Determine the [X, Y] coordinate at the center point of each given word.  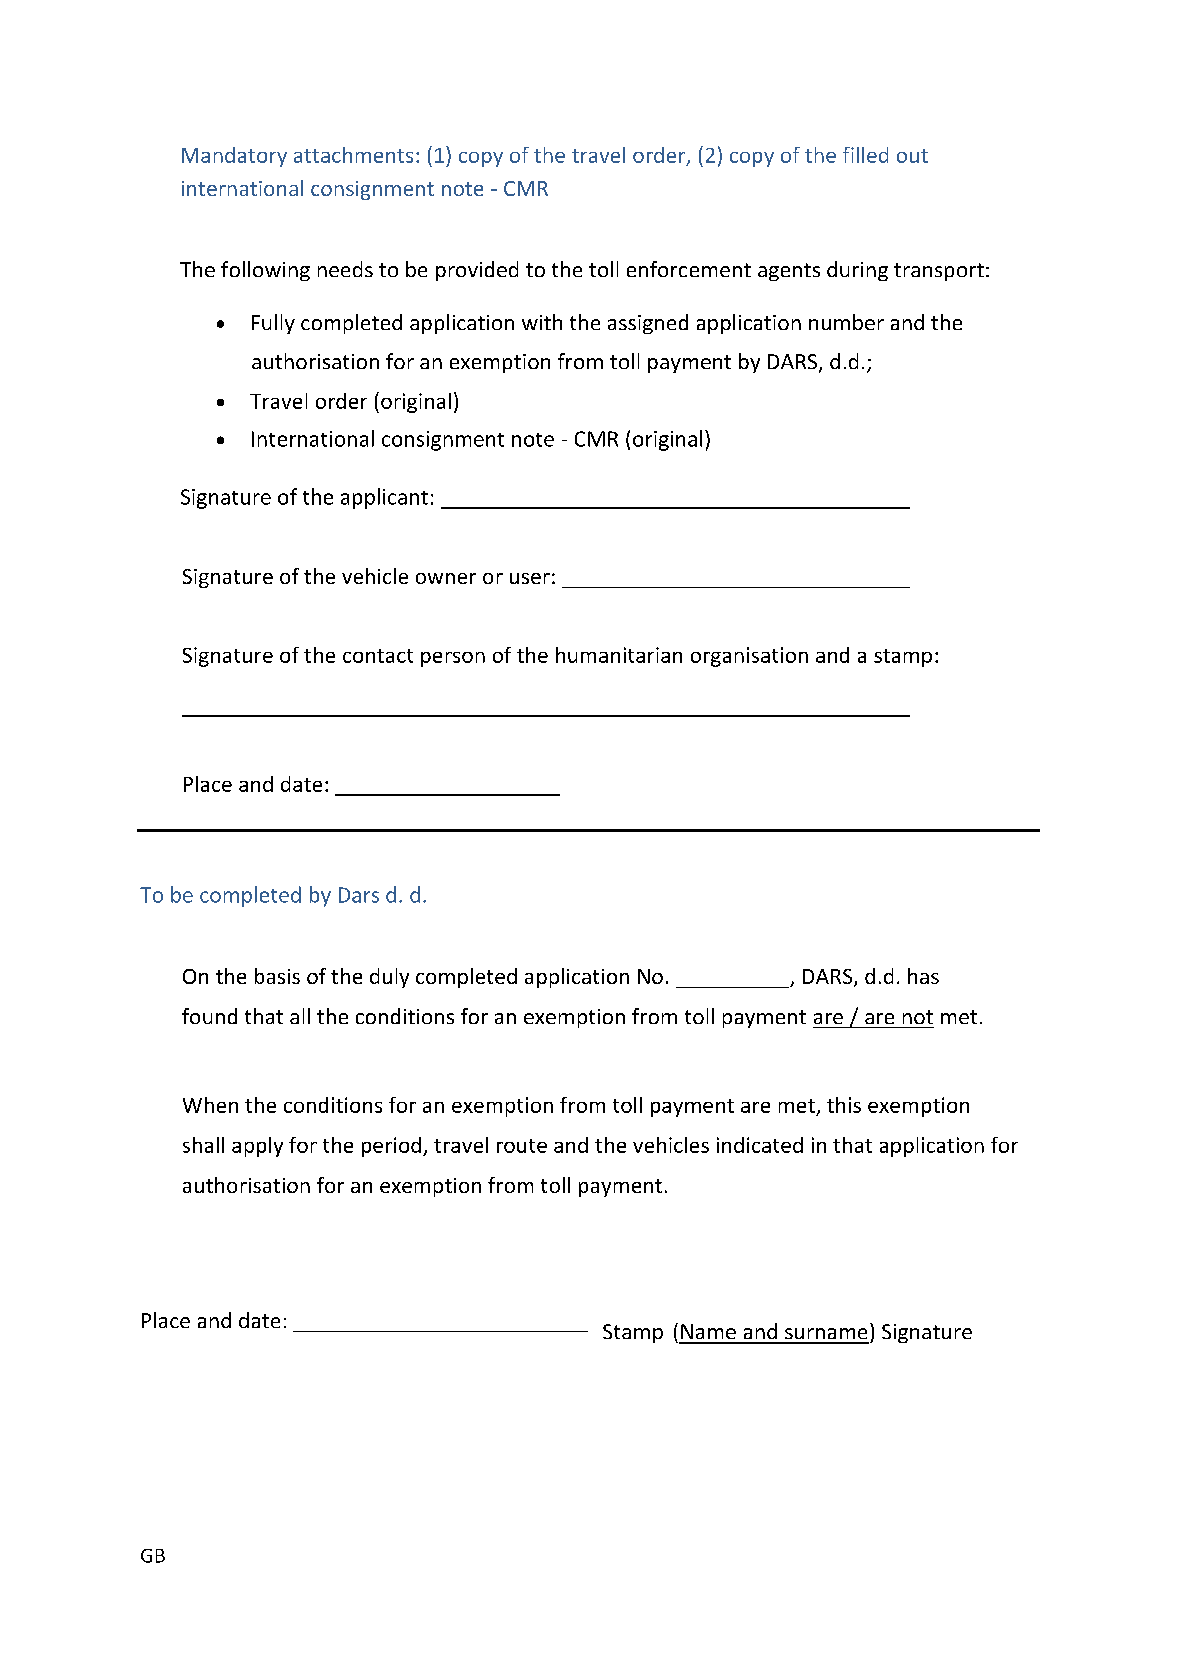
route [522, 1146]
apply [257, 1147]
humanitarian [619, 655]
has [923, 976]
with [542, 322]
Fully [273, 324]
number [846, 322]
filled [865, 155]
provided [477, 271]
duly [389, 978]
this [844, 1105]
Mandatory [234, 157]
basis [277, 976]
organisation [749, 657]
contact [378, 656]
